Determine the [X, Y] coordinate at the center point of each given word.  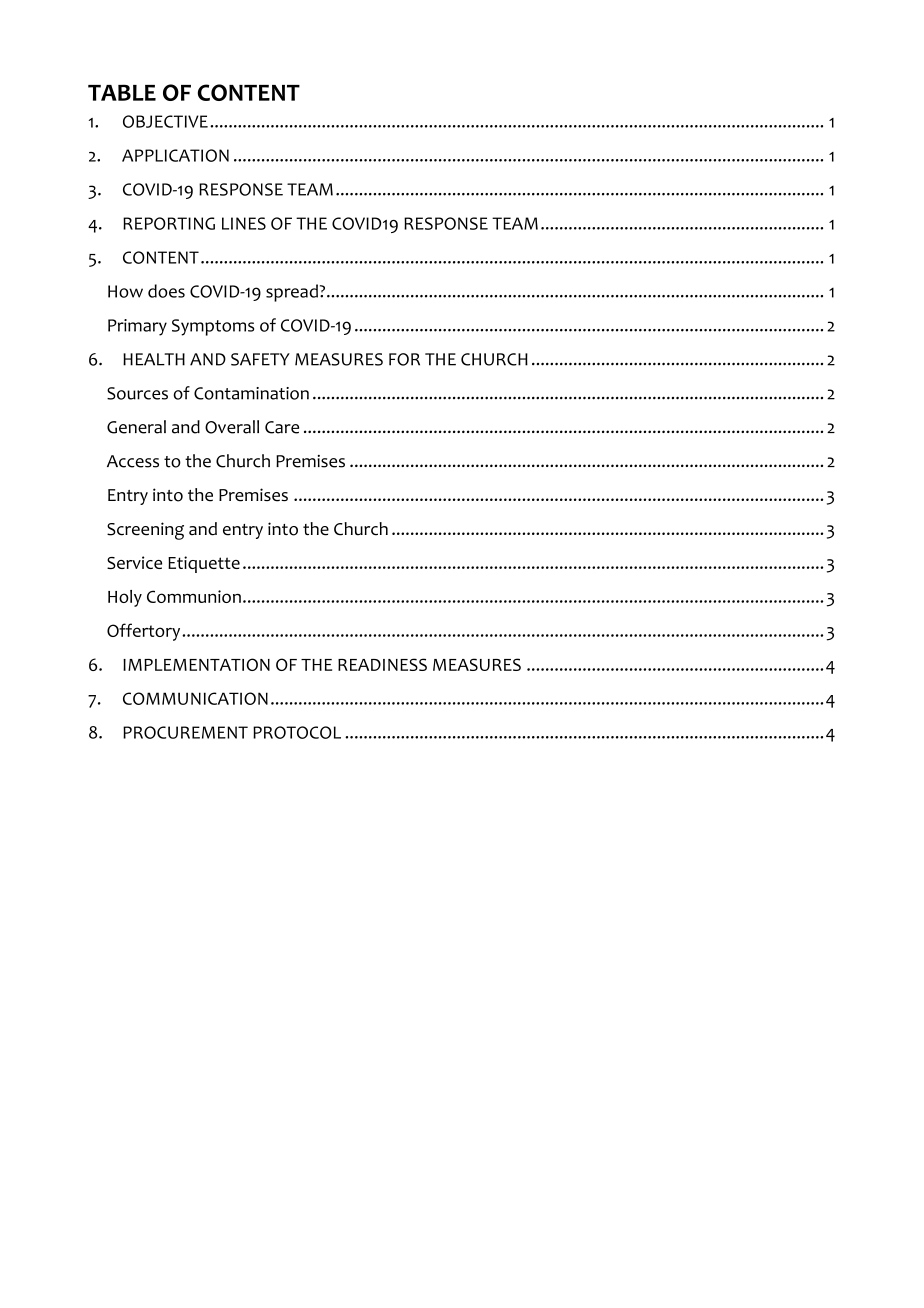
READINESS [382, 664]
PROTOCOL [297, 732]
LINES [244, 223]
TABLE [122, 92]
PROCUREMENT [185, 732]
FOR [404, 359]
